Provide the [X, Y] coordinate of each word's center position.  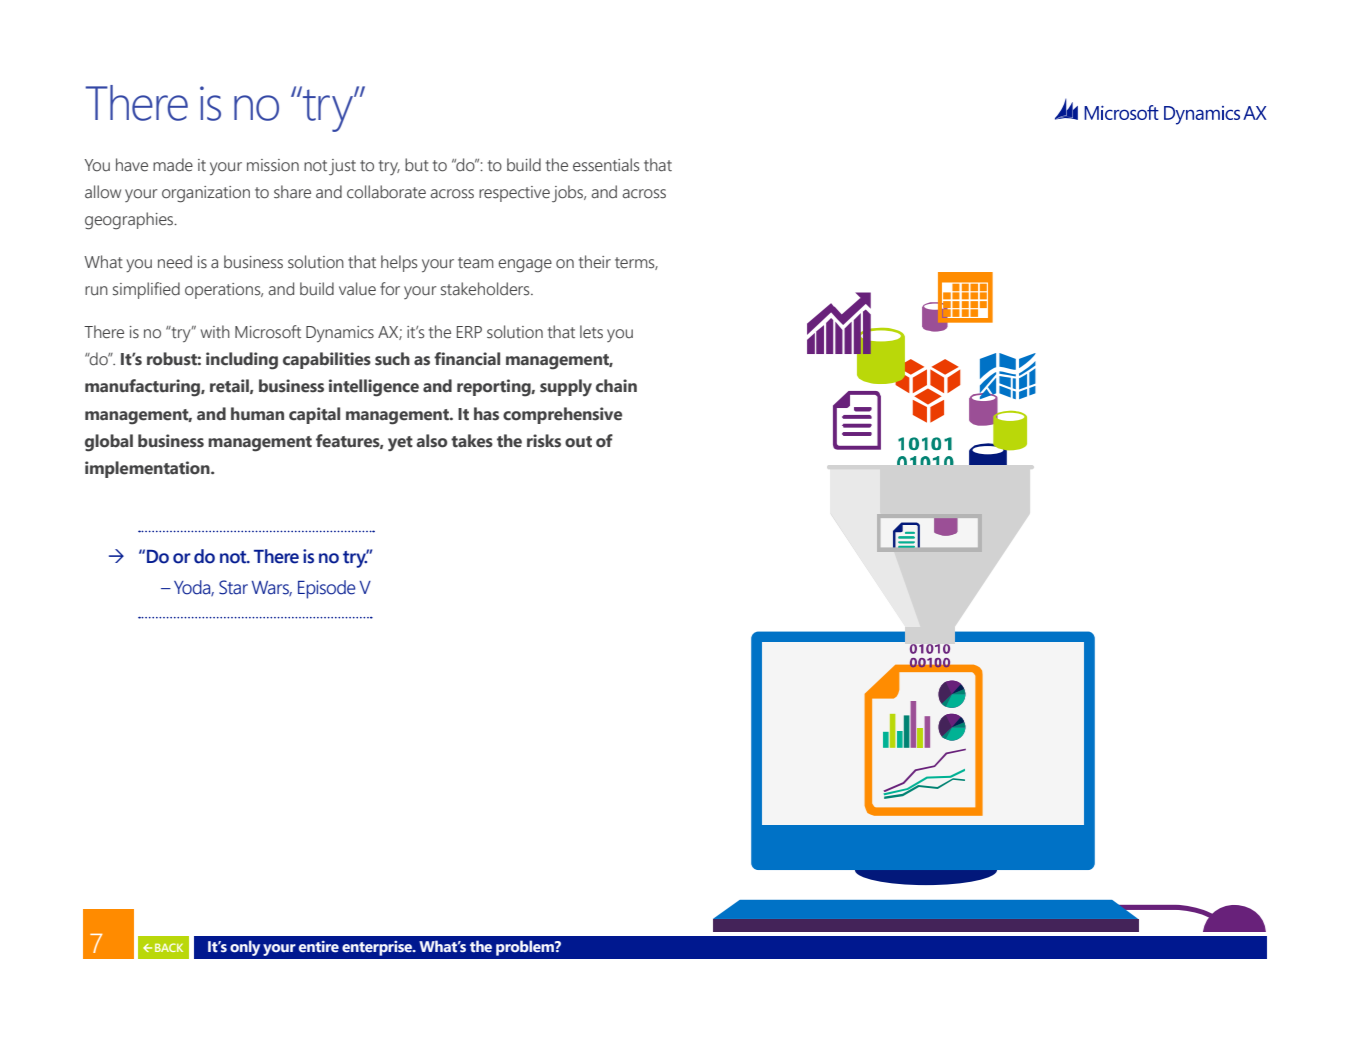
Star [233, 587]
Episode [327, 589]
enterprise [378, 948]
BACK [169, 947]
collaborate [386, 192]
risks [544, 441]
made [173, 165]
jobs [569, 194]
